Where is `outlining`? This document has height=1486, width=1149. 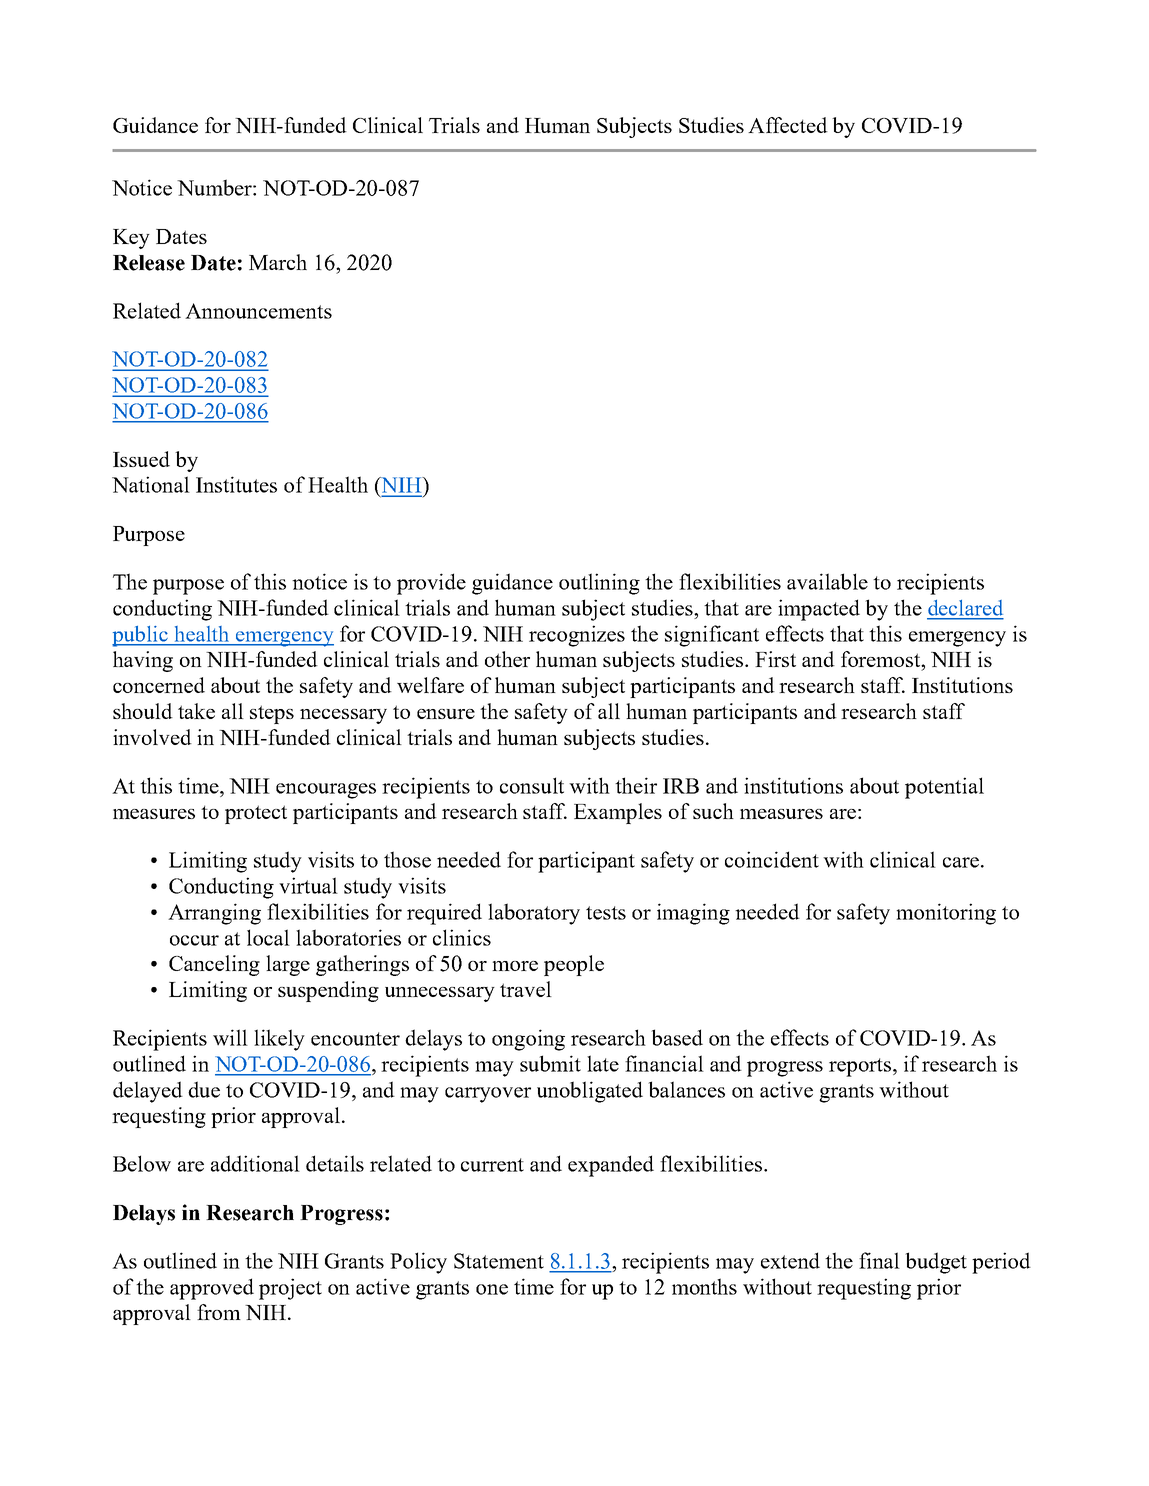
outlining is located at coordinates (599, 584).
